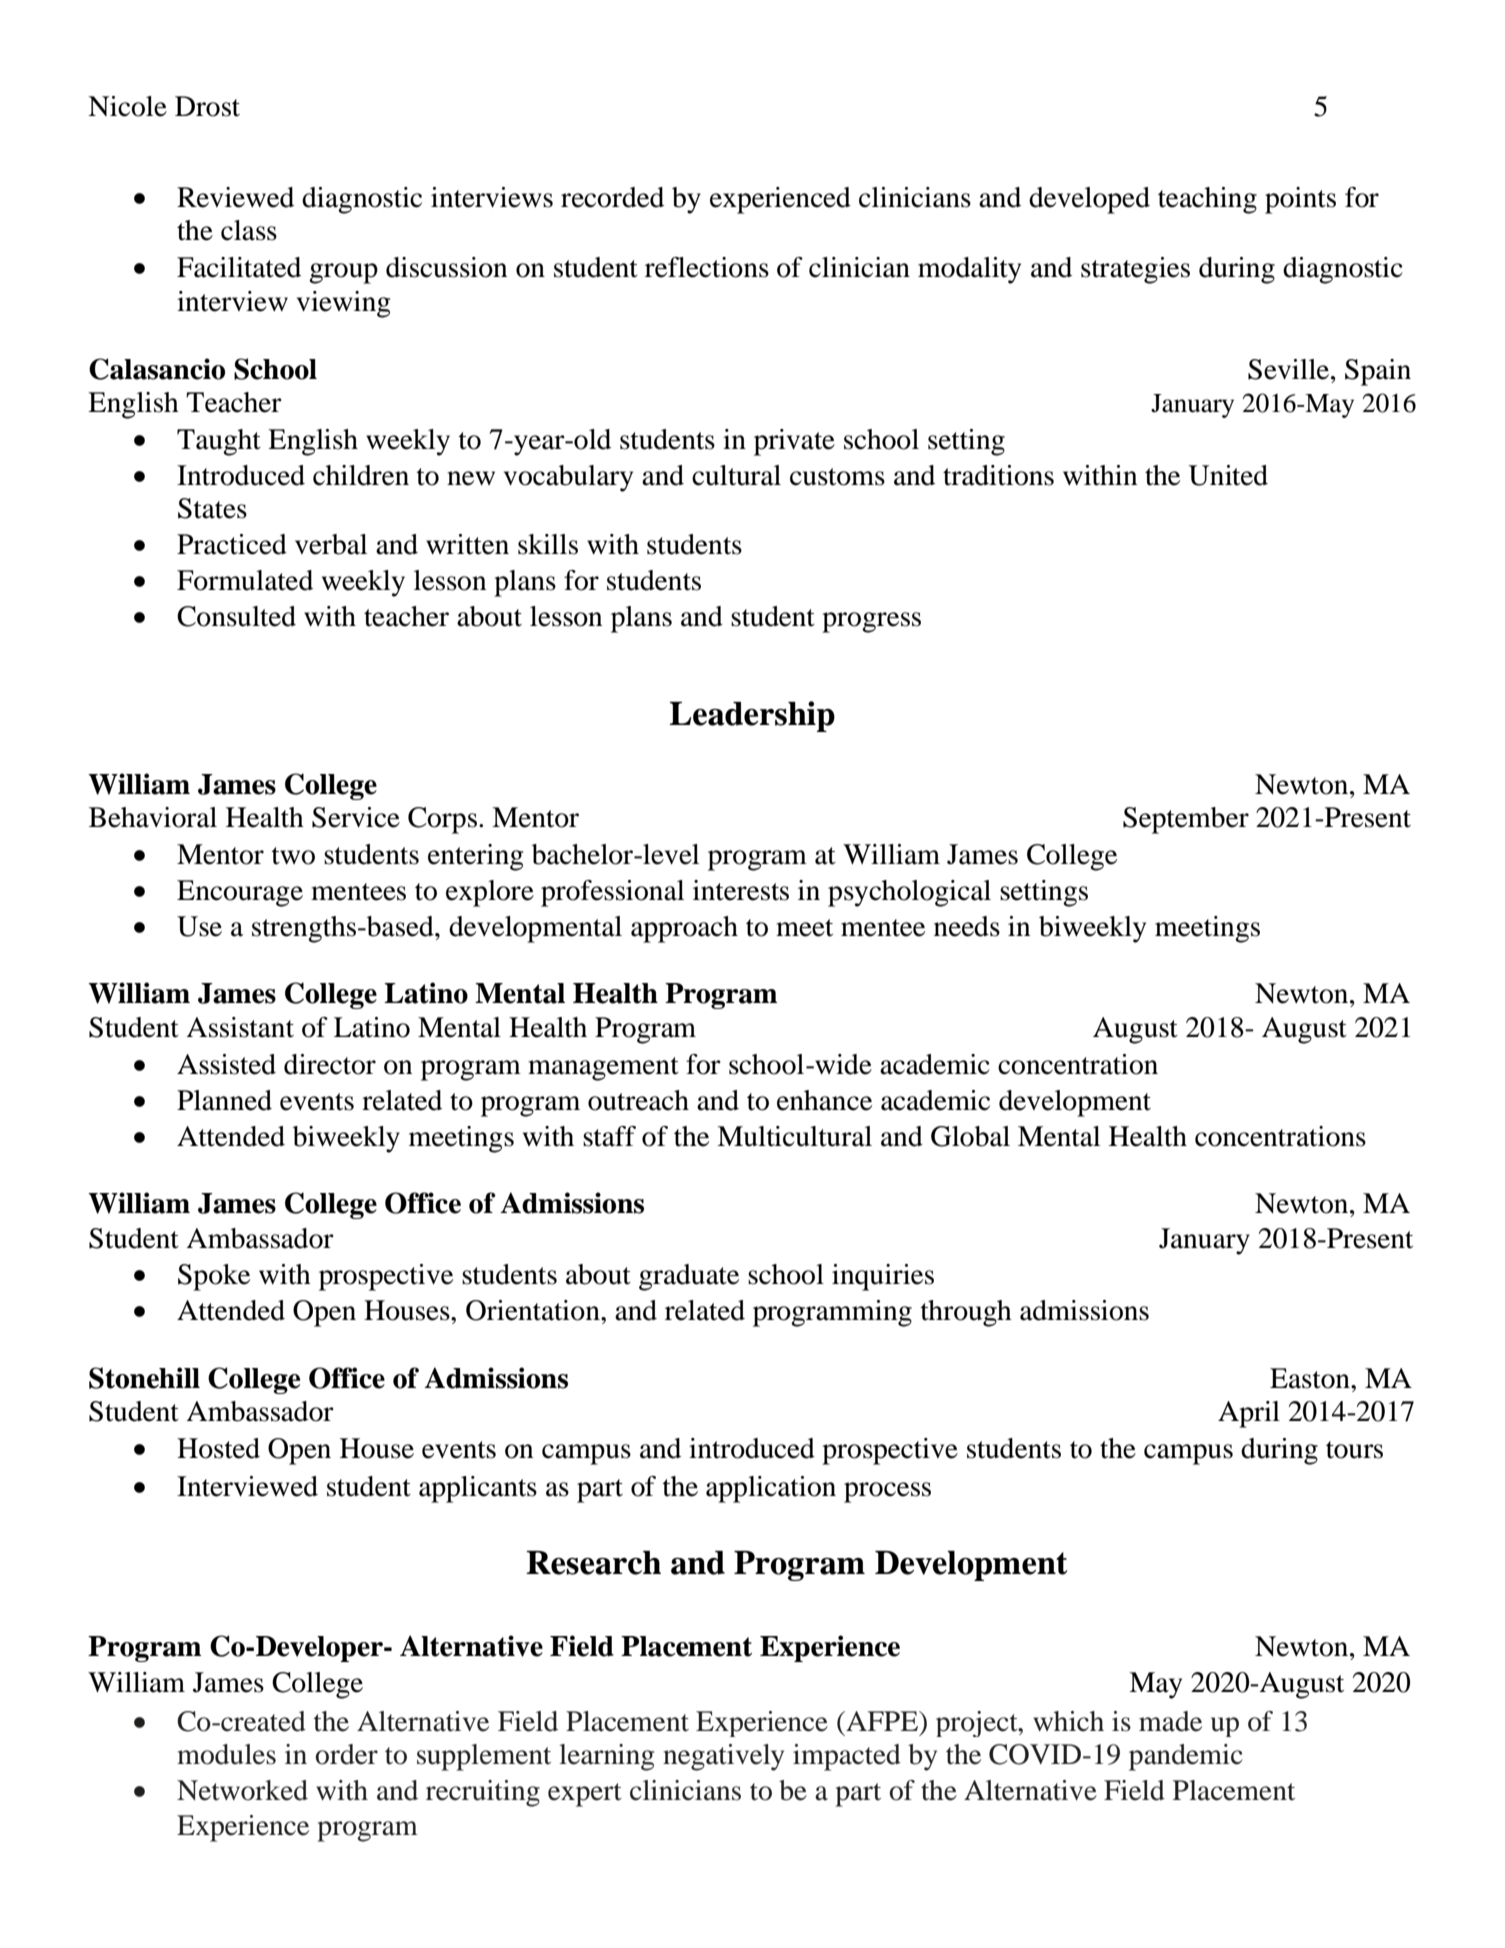  What do you see at coordinates (837, 477) in the screenshot?
I see `customs` at bounding box center [837, 477].
